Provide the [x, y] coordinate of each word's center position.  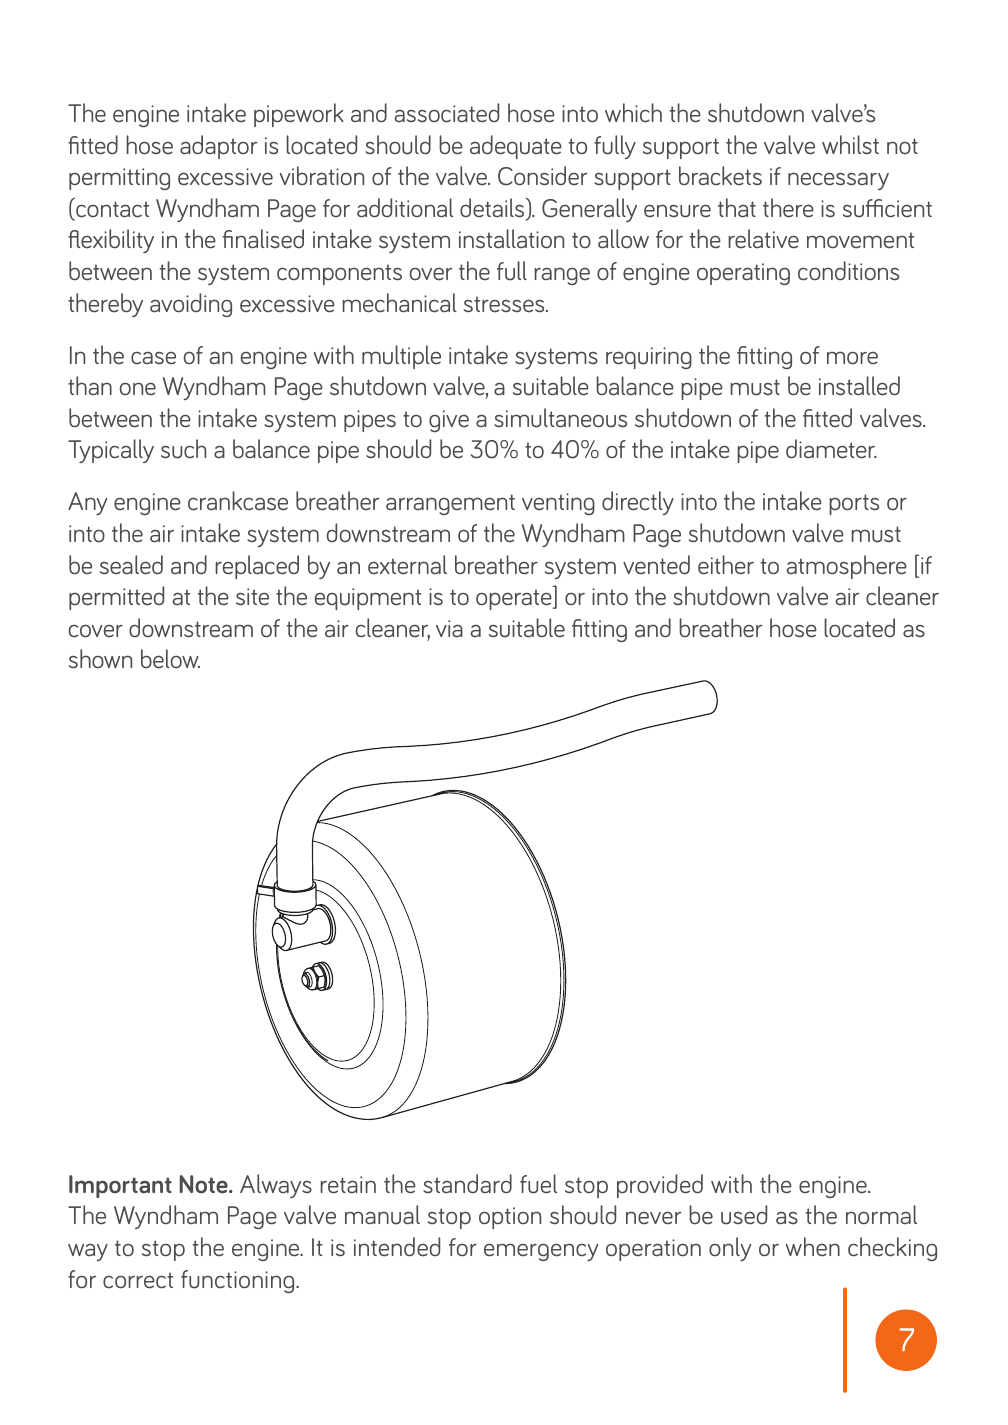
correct [138, 1280]
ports [854, 504]
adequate [516, 147]
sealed [131, 565]
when [813, 1247]
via [449, 629]
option [510, 1218]
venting [558, 504]
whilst [850, 144]
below [170, 659]
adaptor [219, 147]
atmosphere [846, 567]
